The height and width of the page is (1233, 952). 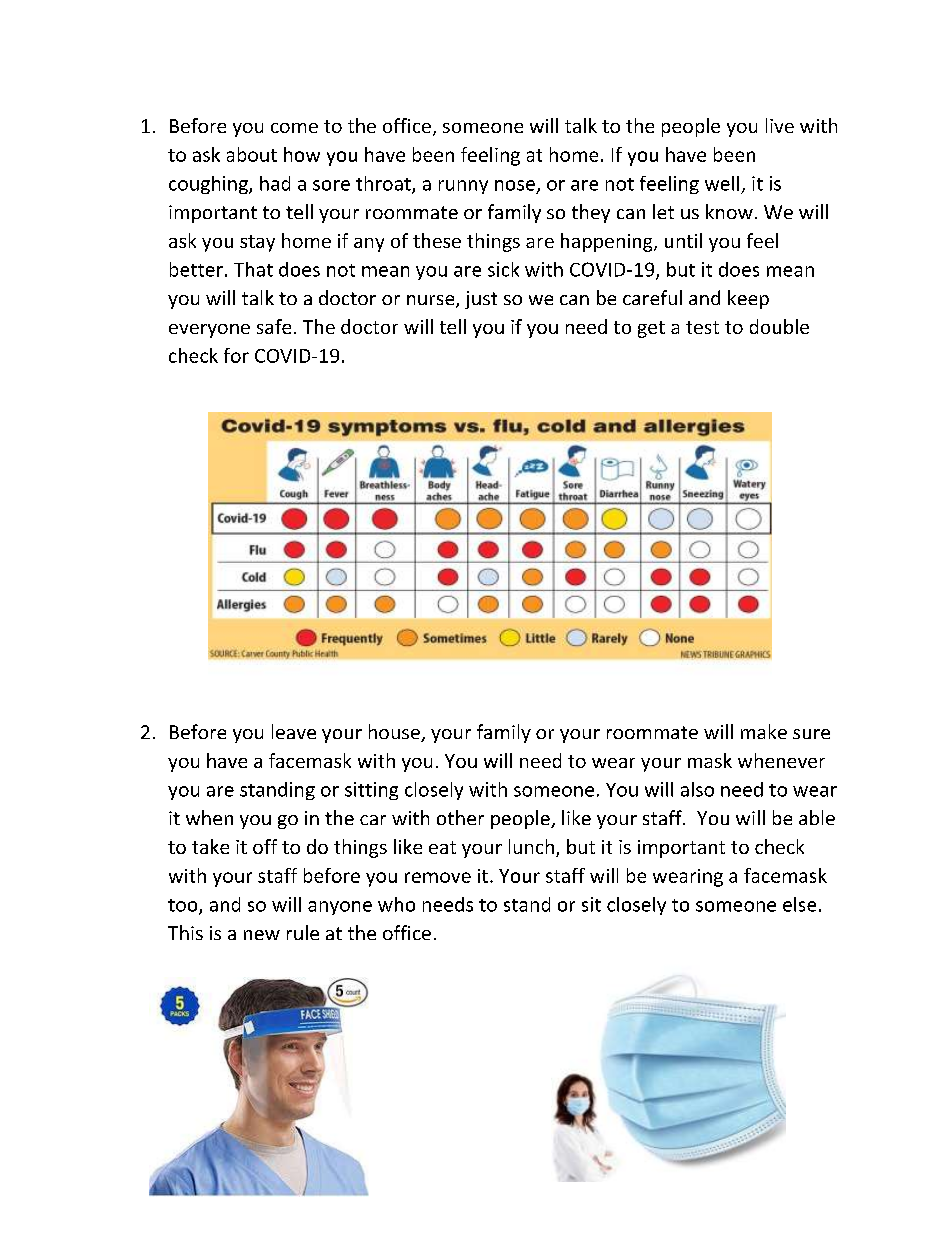 I want to click on about, so click(x=252, y=154).
